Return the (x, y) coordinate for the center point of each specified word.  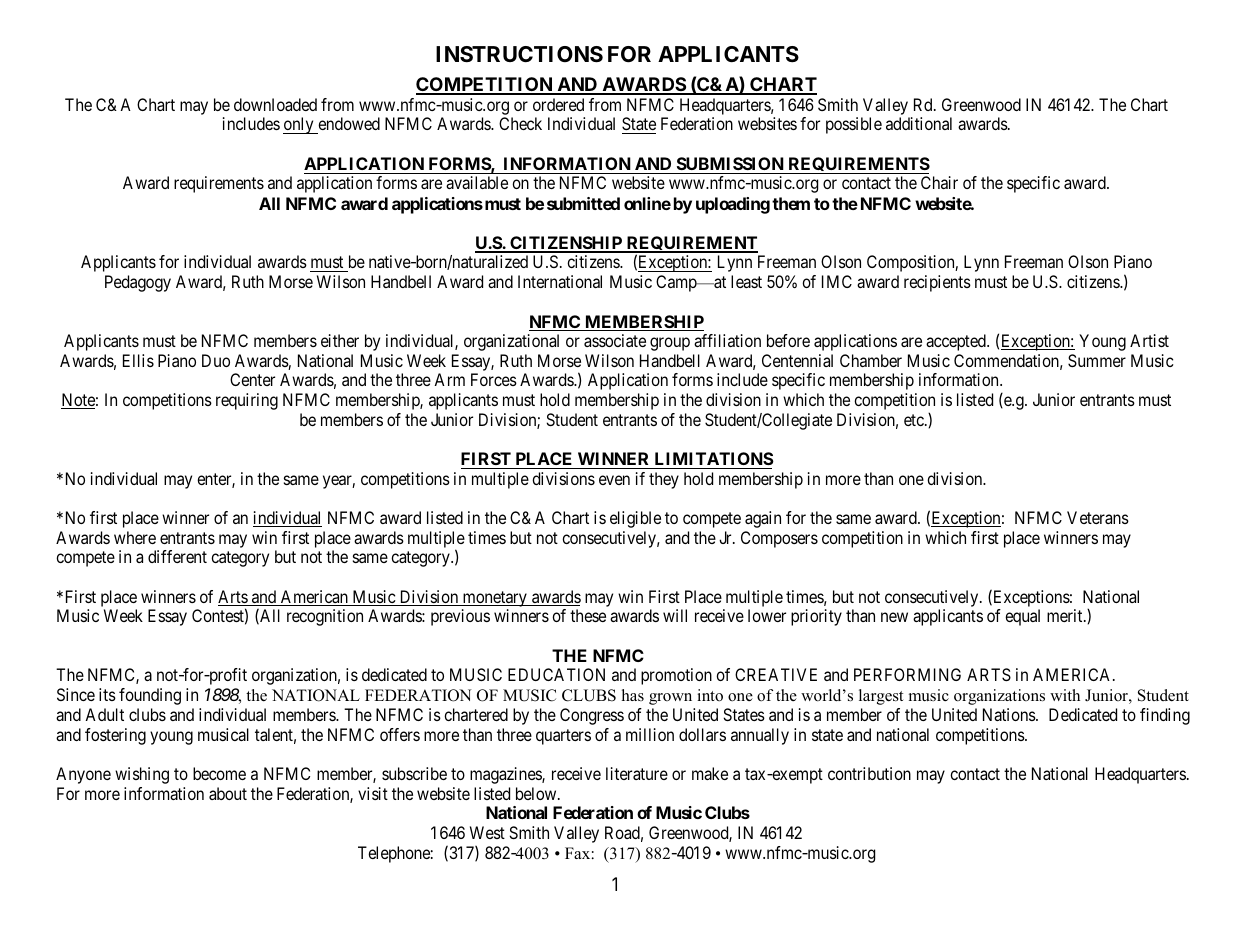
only (299, 125)
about (228, 793)
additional (919, 123)
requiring (247, 401)
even (614, 480)
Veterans (1098, 517)
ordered (558, 104)
